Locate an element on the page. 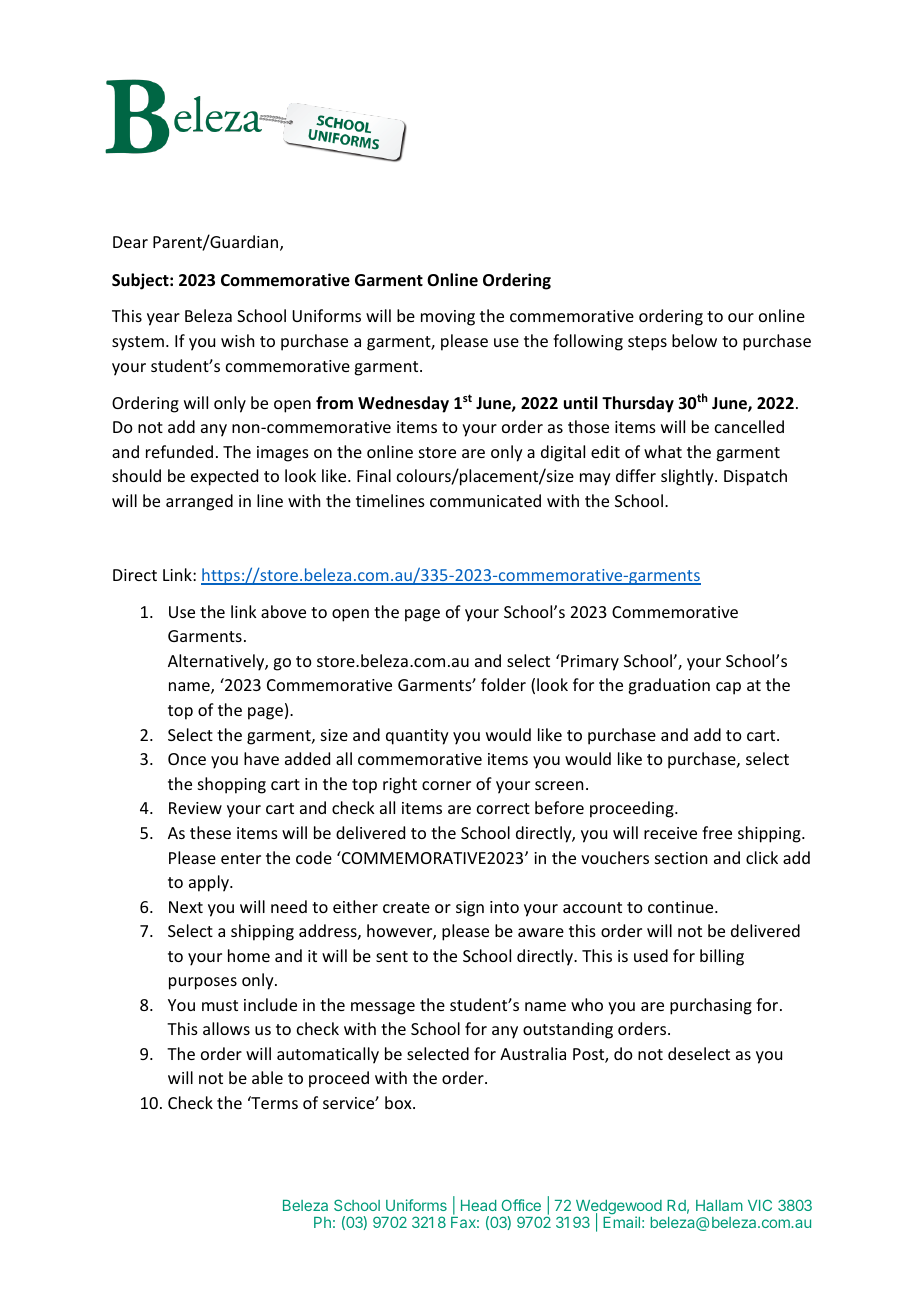  Hallam is located at coordinates (719, 1205).
